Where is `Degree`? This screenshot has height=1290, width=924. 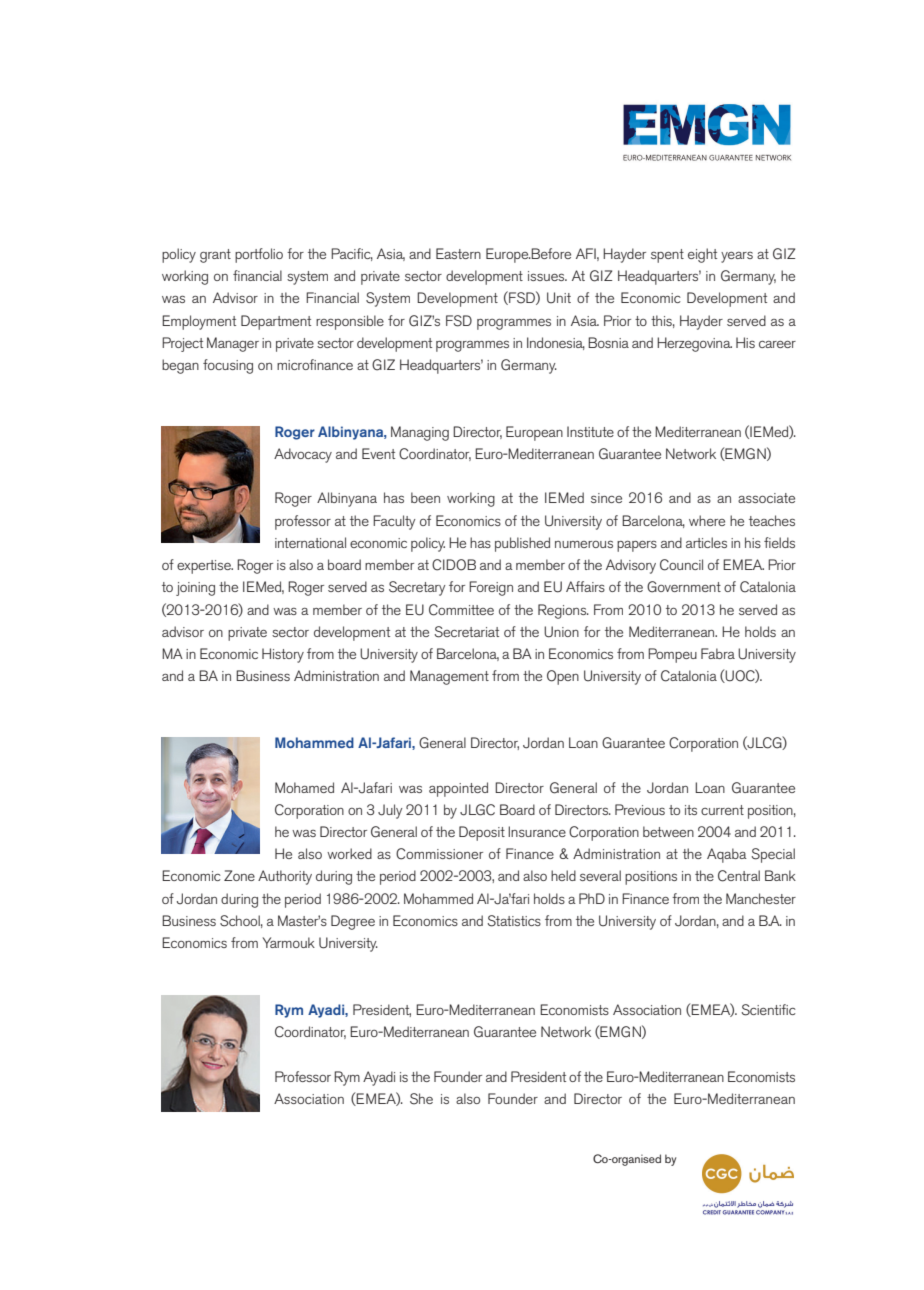 Degree is located at coordinates (353, 922).
